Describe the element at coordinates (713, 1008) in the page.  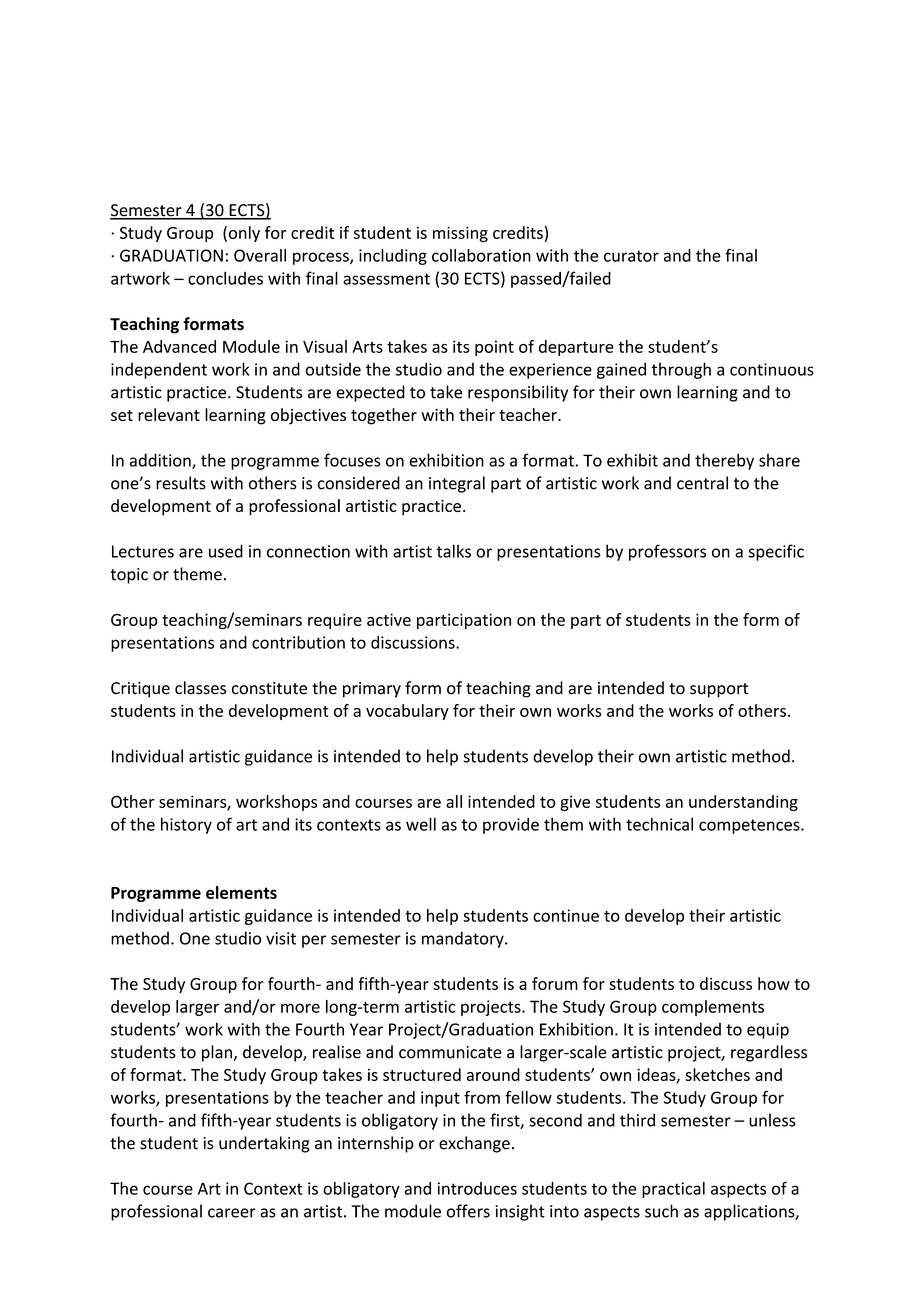
I see `complements` at that location.
